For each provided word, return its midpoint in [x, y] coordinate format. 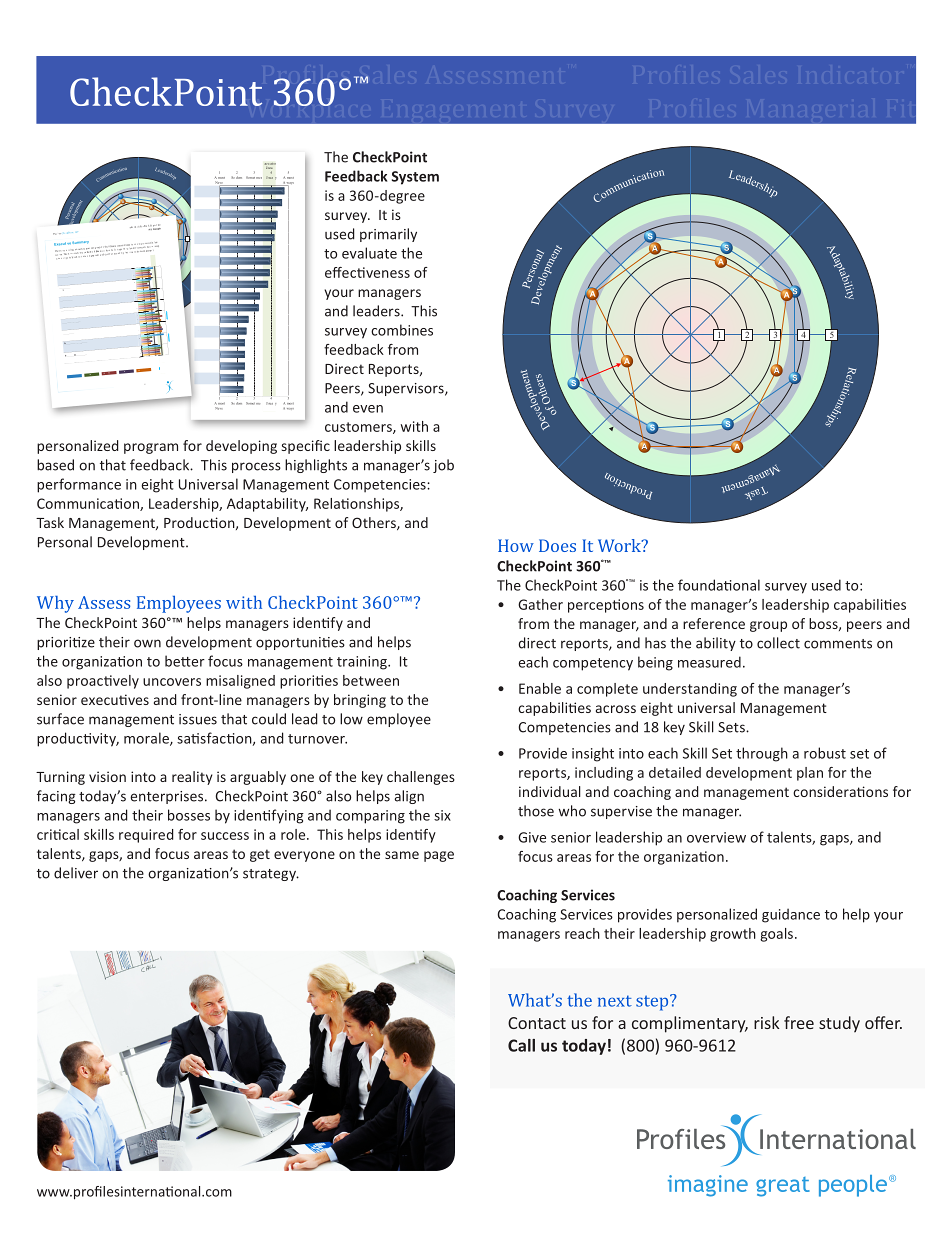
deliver [76, 873]
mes [259, 178]
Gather [540, 604]
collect [778, 643]
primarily [388, 235]
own [147, 643]
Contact [537, 1023]
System [415, 178]
